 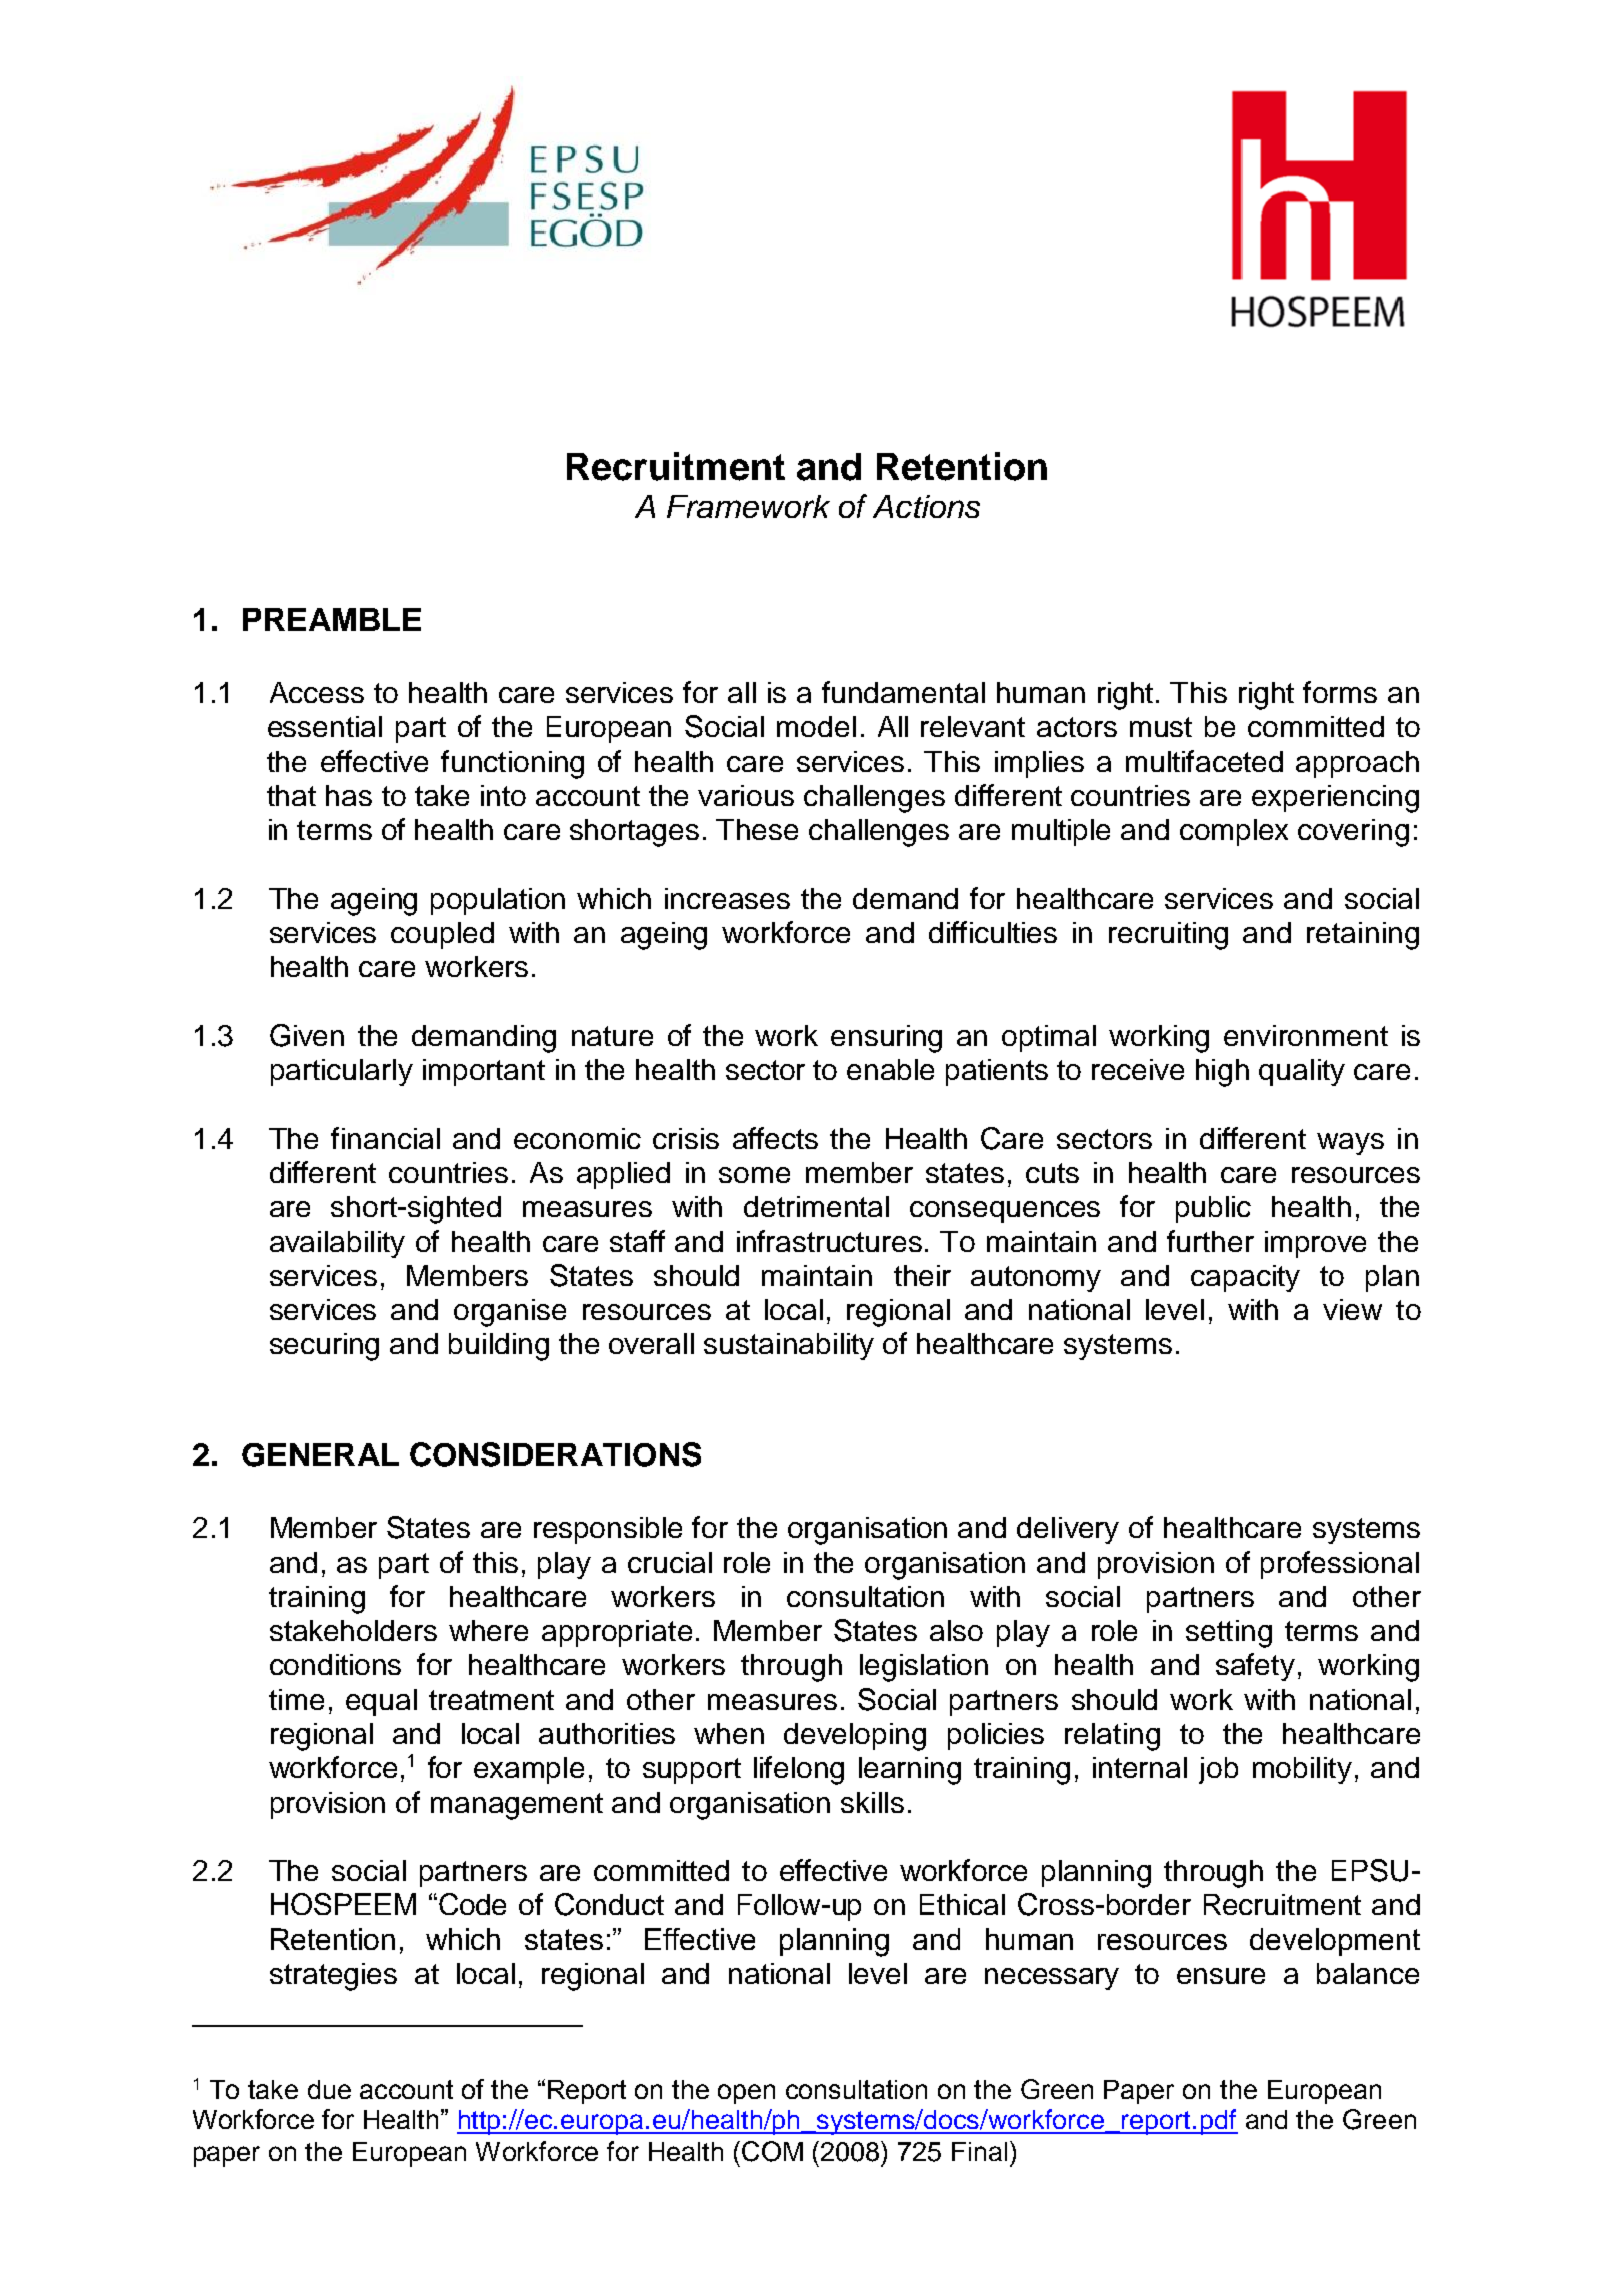 What do you see at coordinates (488, 1630) in the page?
I see `where` at bounding box center [488, 1630].
